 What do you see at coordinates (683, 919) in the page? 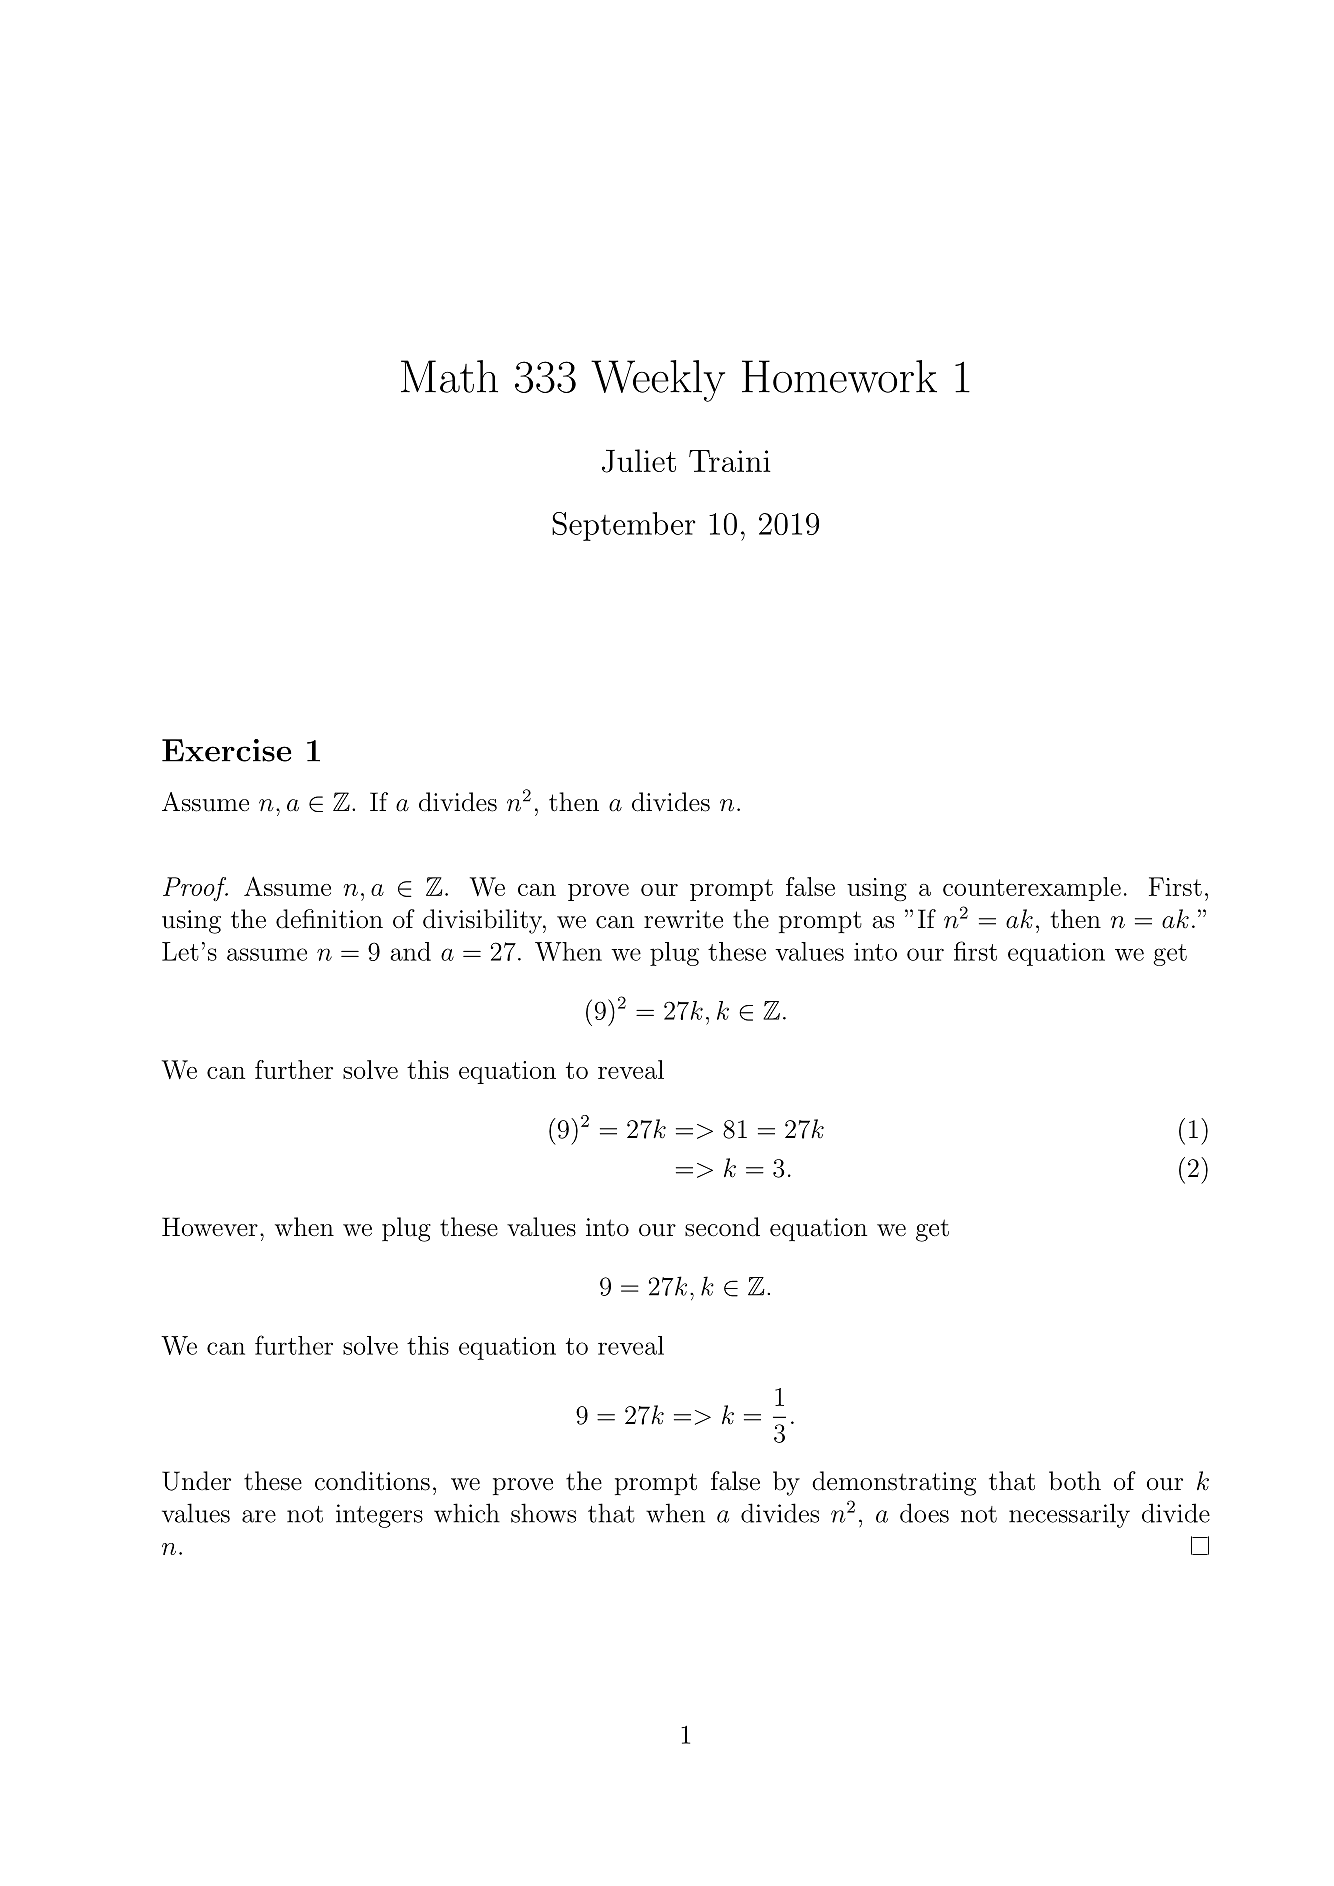
I see `rewrite` at bounding box center [683, 919].
